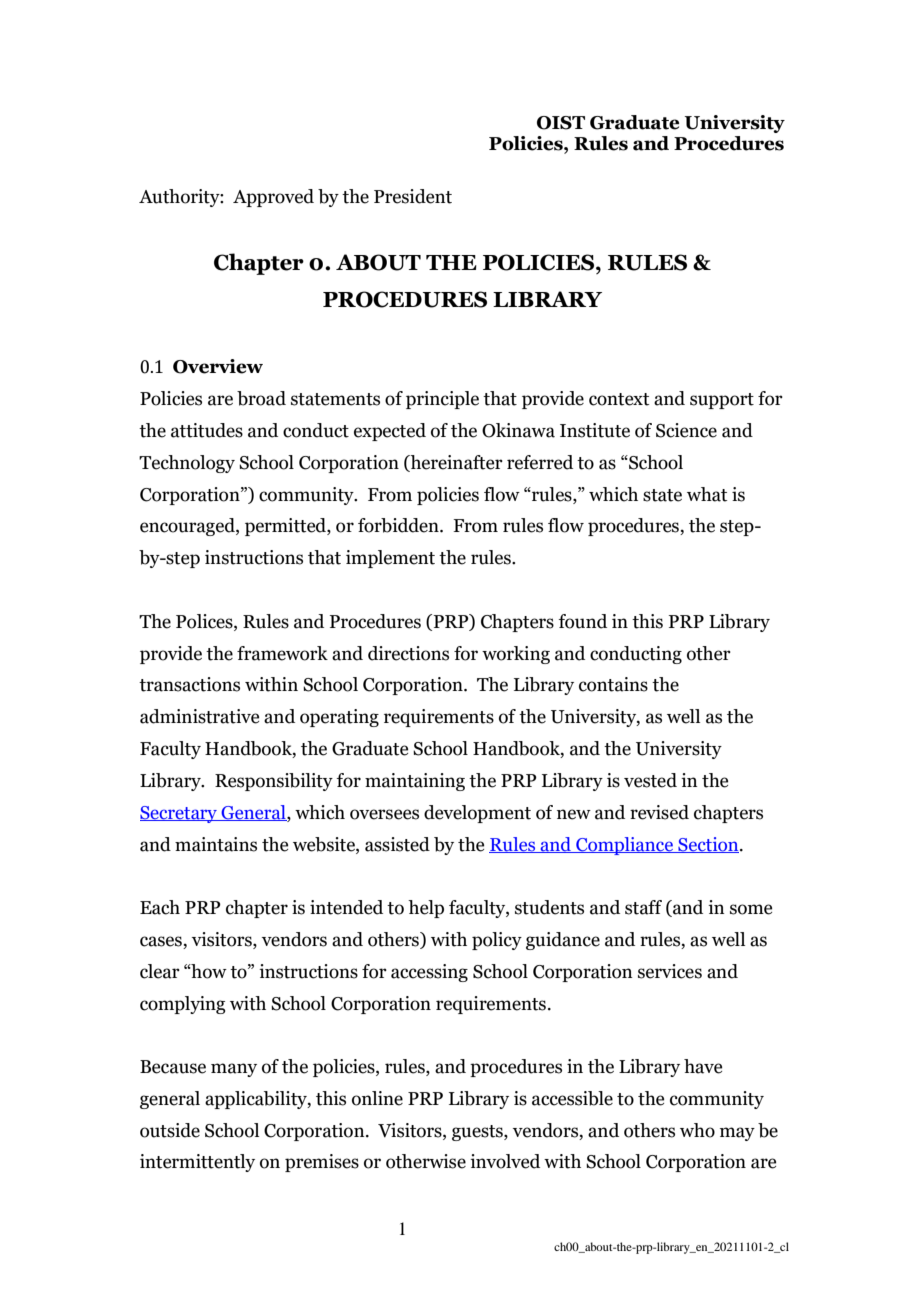 Image resolution: width=924 pixels, height=1309 pixels. Describe the element at coordinates (707, 494) in the page. I see `what` at that location.
